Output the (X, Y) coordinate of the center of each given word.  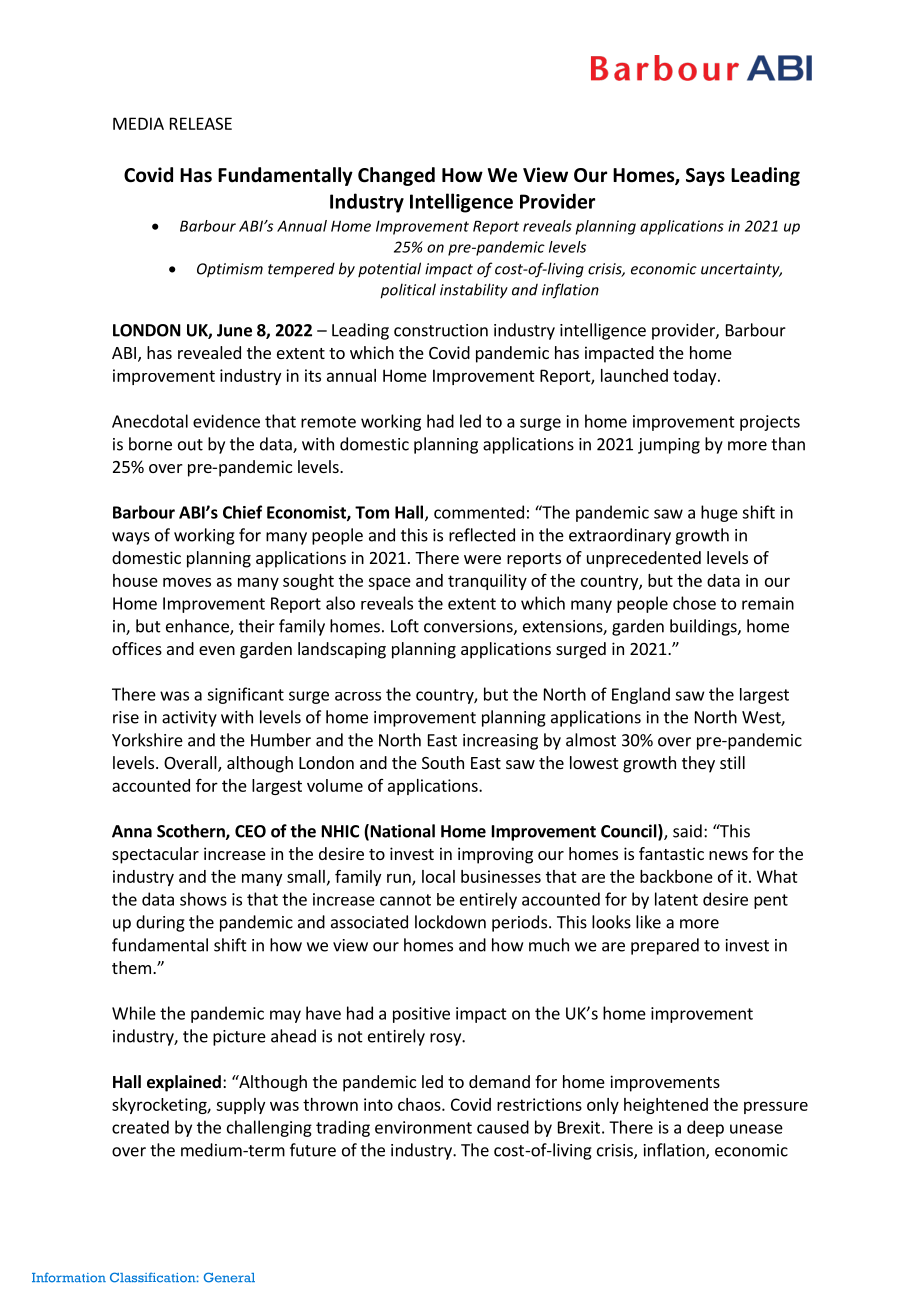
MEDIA (138, 123)
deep (705, 1128)
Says (705, 177)
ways (131, 538)
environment (423, 1127)
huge (719, 513)
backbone (676, 876)
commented (479, 512)
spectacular (155, 855)
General (229, 1277)
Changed (396, 176)
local (438, 876)
